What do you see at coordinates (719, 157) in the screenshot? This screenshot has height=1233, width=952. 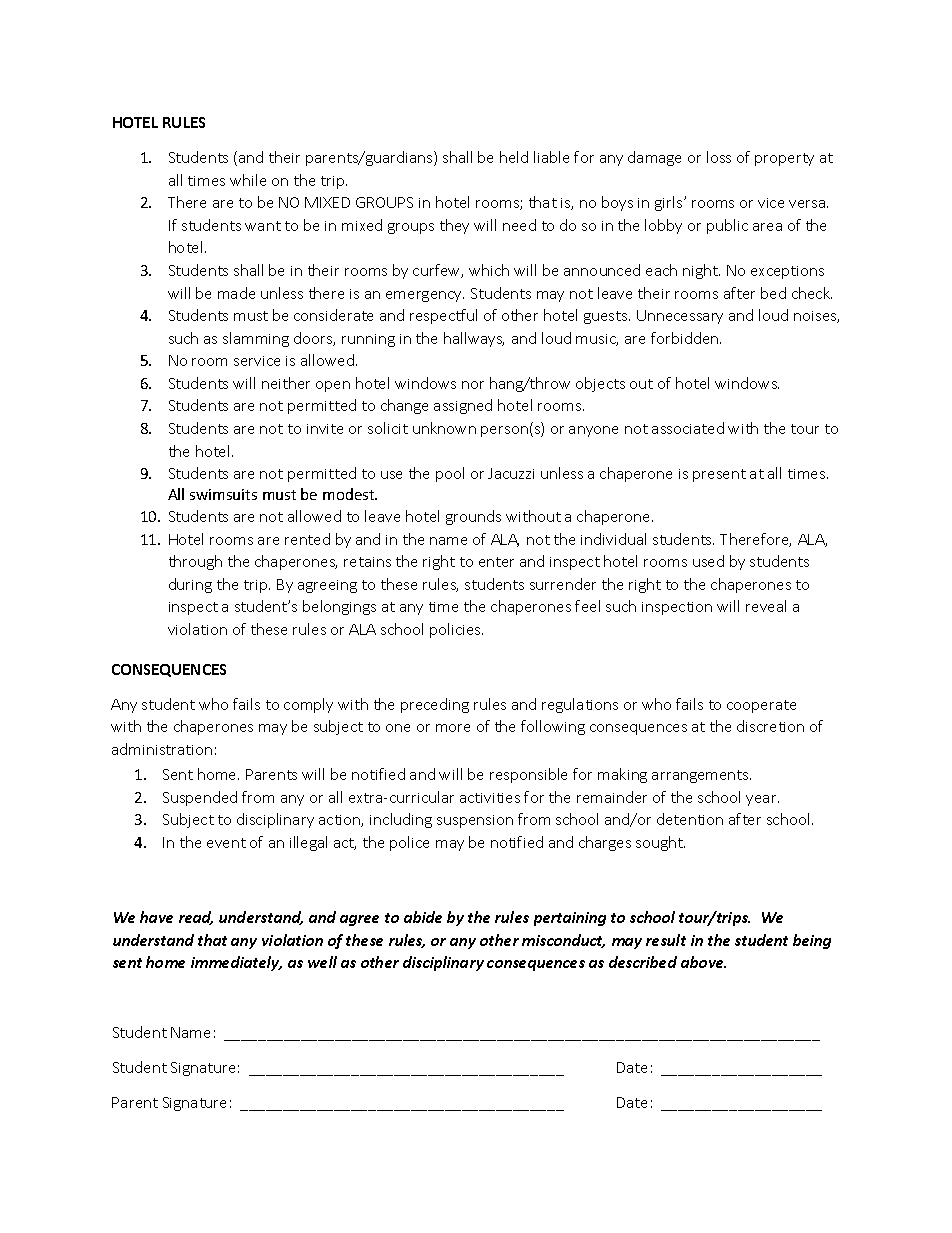 I see `loss` at bounding box center [719, 157].
